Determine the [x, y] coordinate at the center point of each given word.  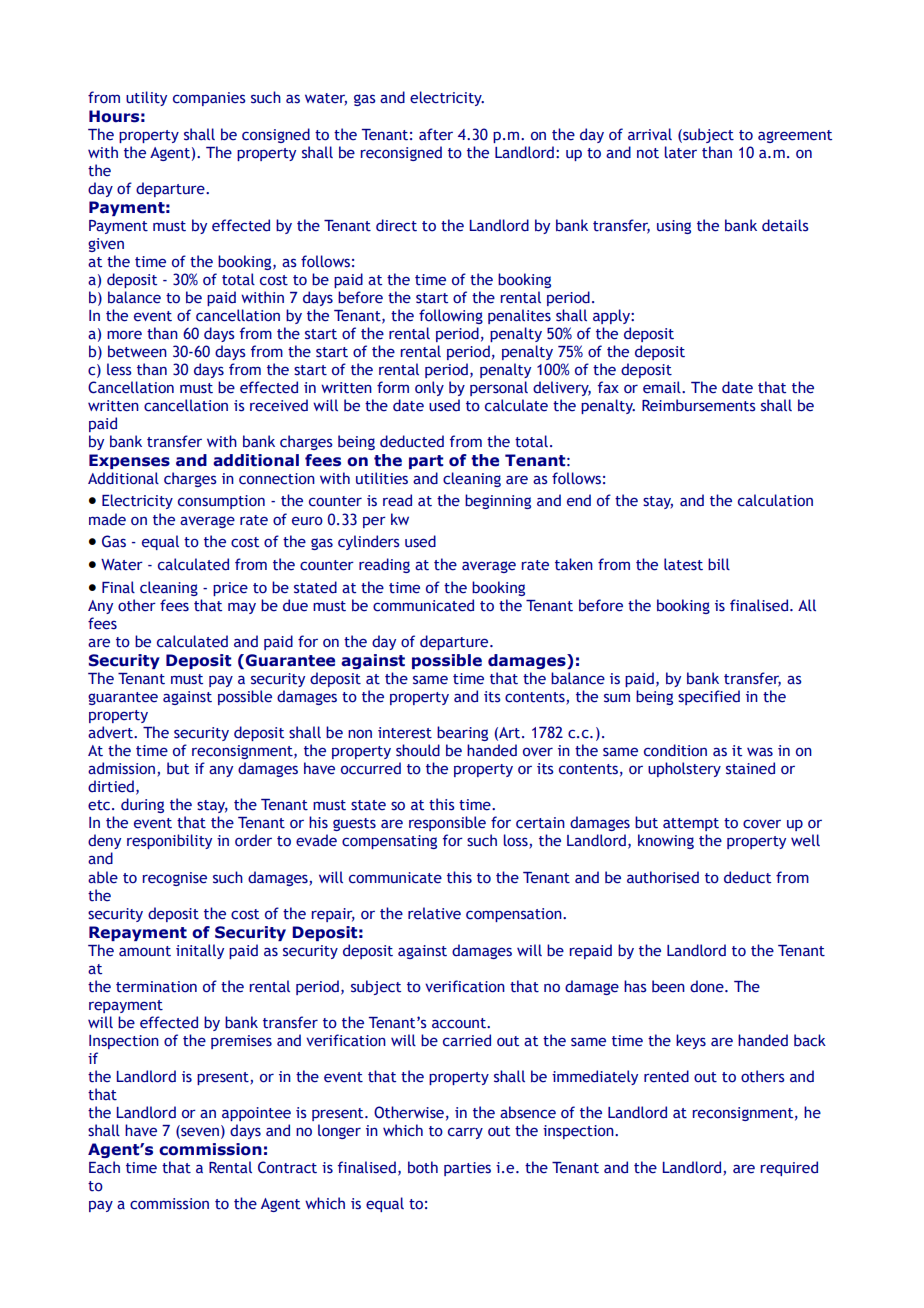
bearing [462, 733]
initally [200, 951]
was [760, 752]
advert [111, 732]
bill [719, 564]
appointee [256, 1114]
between [137, 351]
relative [434, 913]
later [681, 152]
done [708, 986]
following [451, 316]
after [436, 134]
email [663, 387]
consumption [221, 502]
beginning [498, 501]
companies [209, 99]
